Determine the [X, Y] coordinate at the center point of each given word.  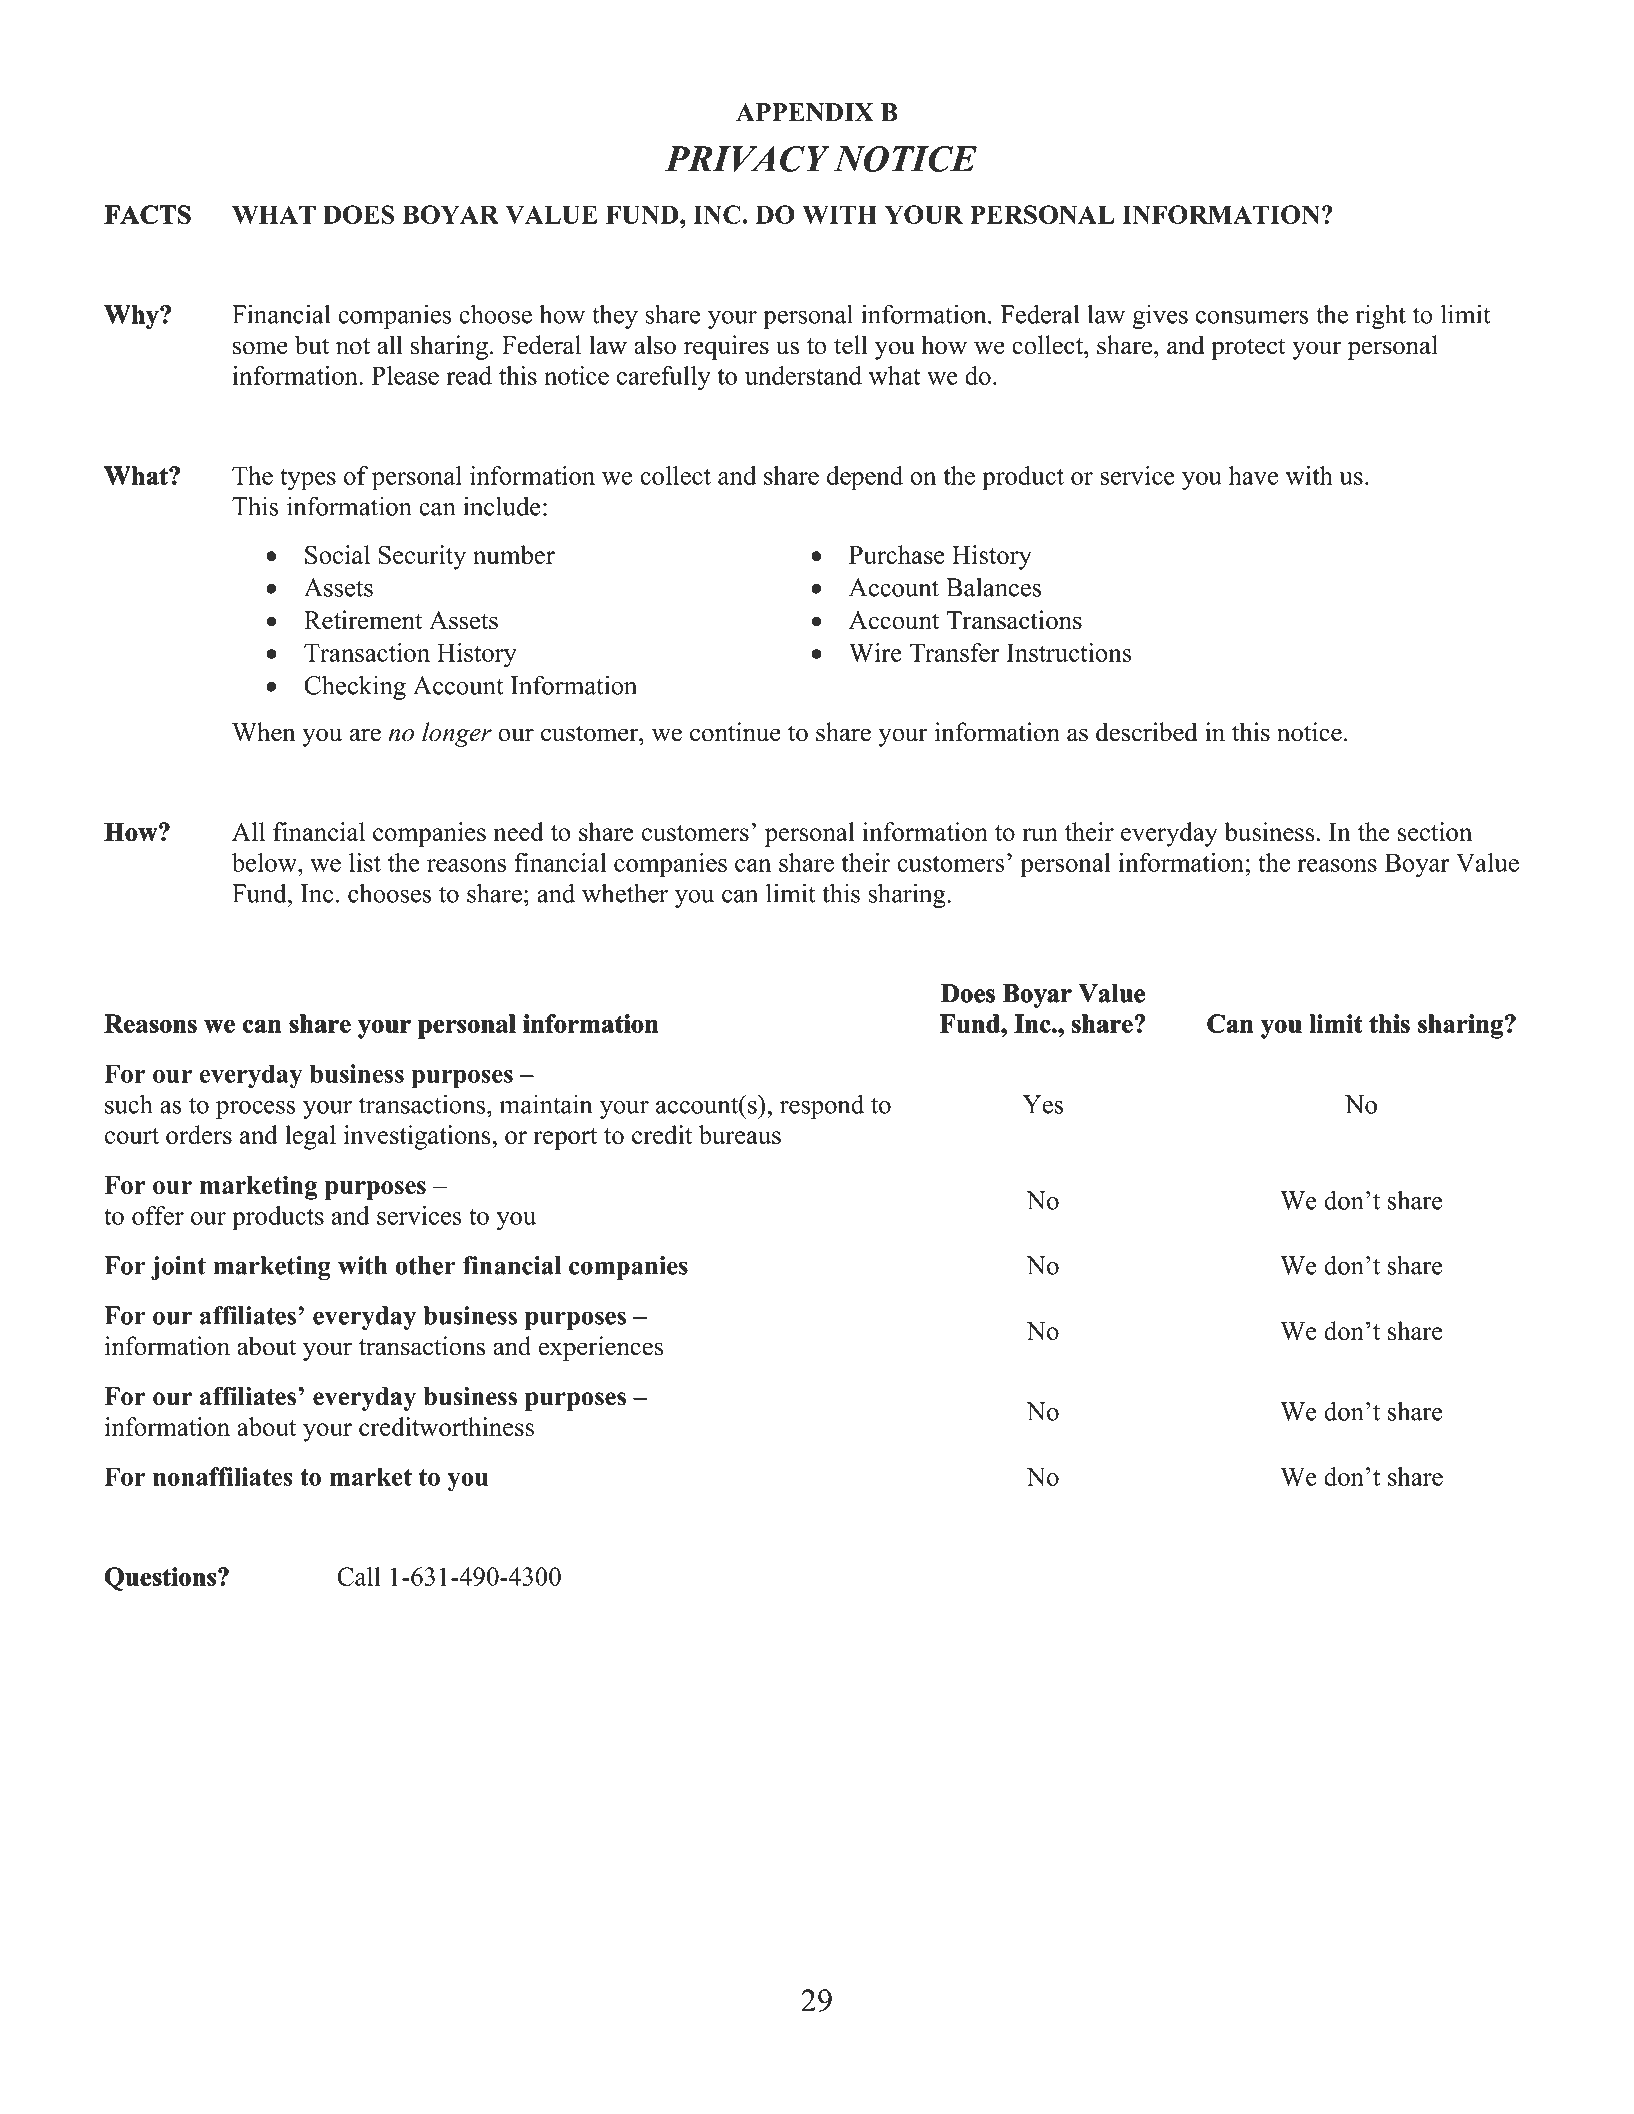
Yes [1043, 1104]
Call [359, 1576]
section [1435, 831]
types [308, 480]
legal [310, 1137]
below [265, 862]
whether [625, 893]
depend [865, 478]
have [1253, 475]
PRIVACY [747, 159]
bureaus [740, 1134]
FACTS [148, 214]
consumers [1252, 317]
